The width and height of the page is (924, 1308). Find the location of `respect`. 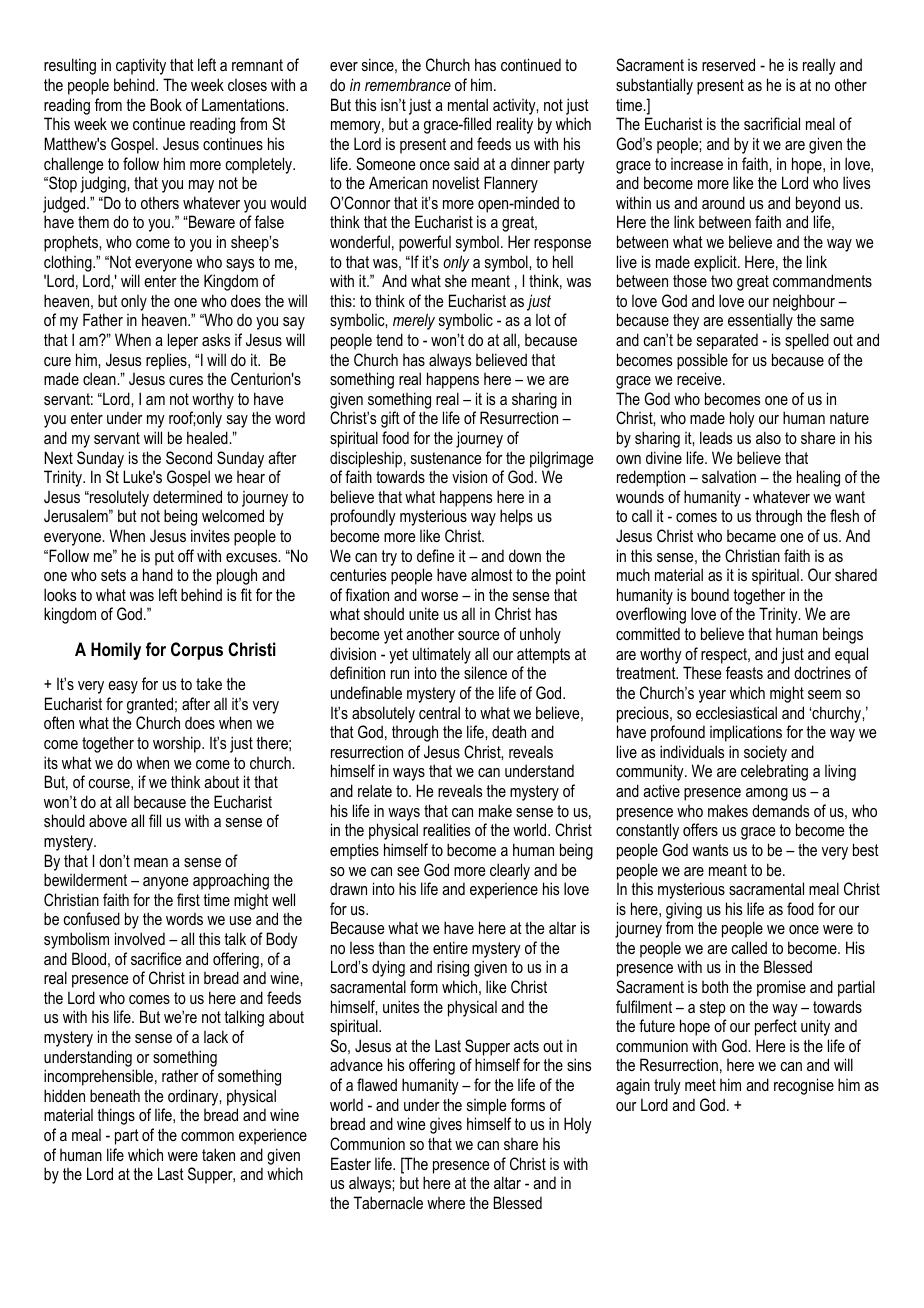

respect is located at coordinates (725, 656).
